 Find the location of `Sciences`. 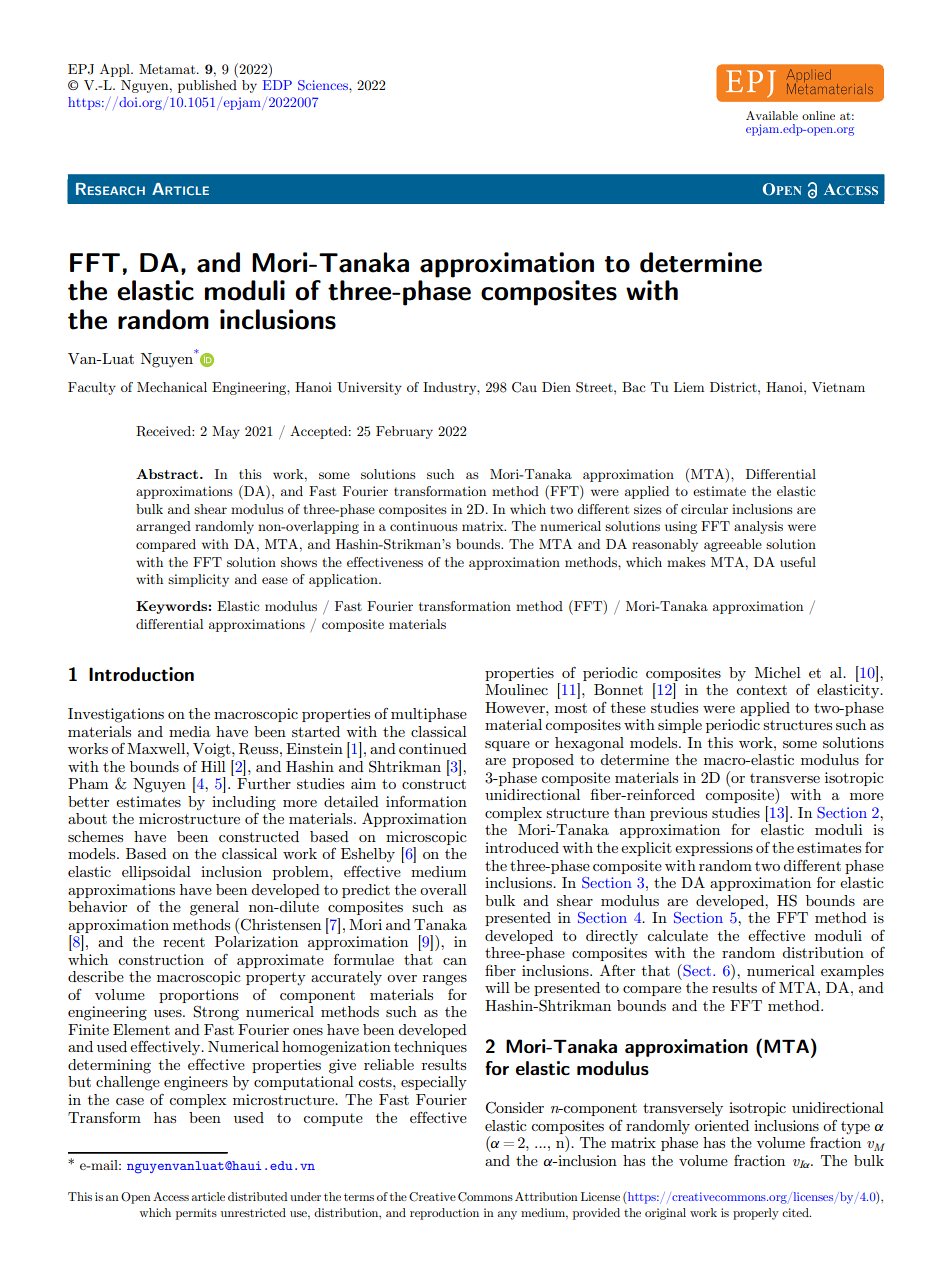

Sciences is located at coordinates (324, 85).
